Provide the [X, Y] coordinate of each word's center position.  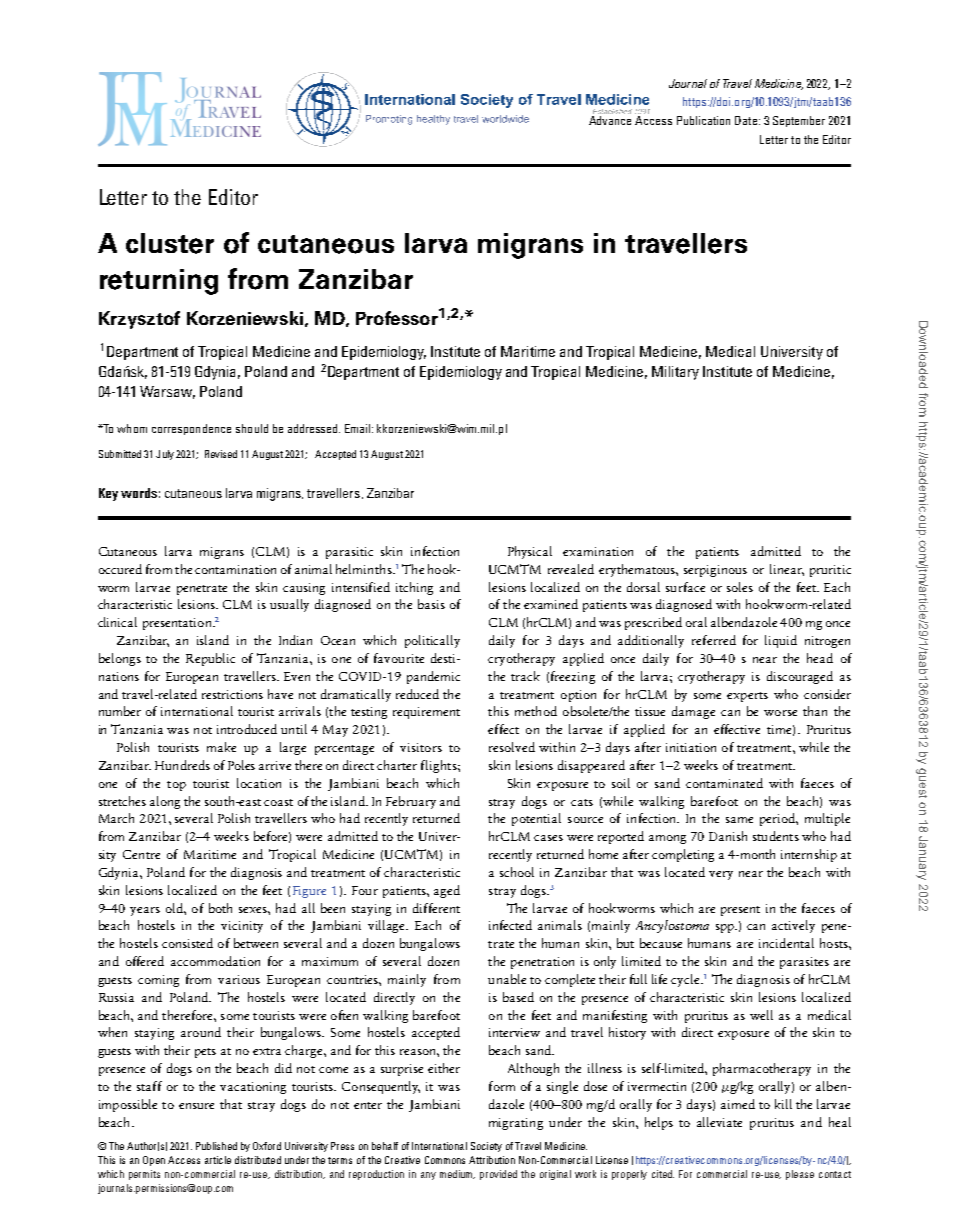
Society [486, 1147]
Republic [210, 659]
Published [216, 1146]
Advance [610, 120]
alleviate [719, 1122]
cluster [170, 243]
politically [432, 641]
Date [747, 120]
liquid [781, 641]
